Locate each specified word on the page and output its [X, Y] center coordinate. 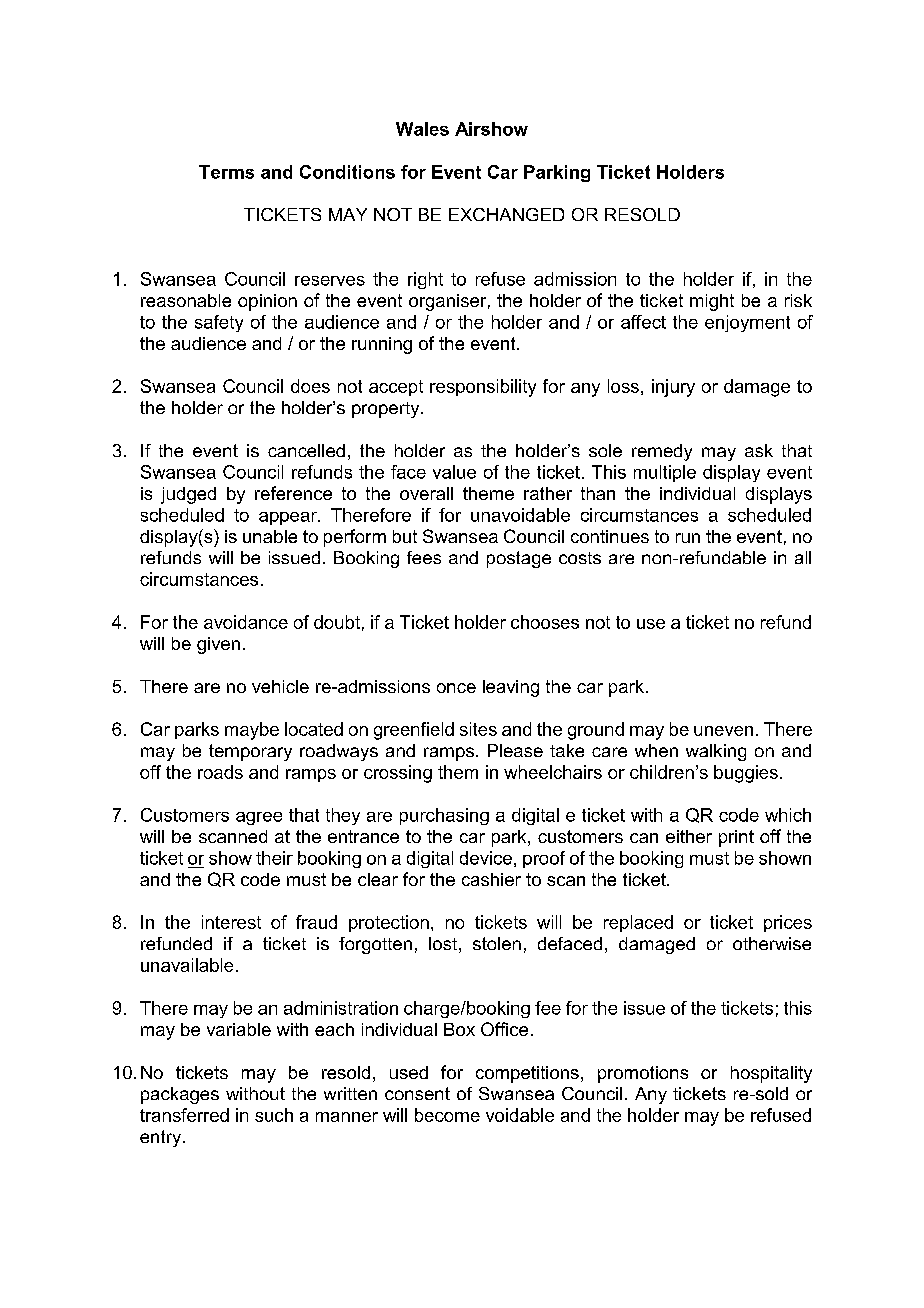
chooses [545, 622]
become [447, 1115]
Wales [422, 129]
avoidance [246, 622]
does [310, 386]
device [486, 858]
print [736, 838]
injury [673, 388]
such [274, 1115]
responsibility [483, 388]
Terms [226, 172]
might [712, 302]
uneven [723, 731]
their [274, 858]
